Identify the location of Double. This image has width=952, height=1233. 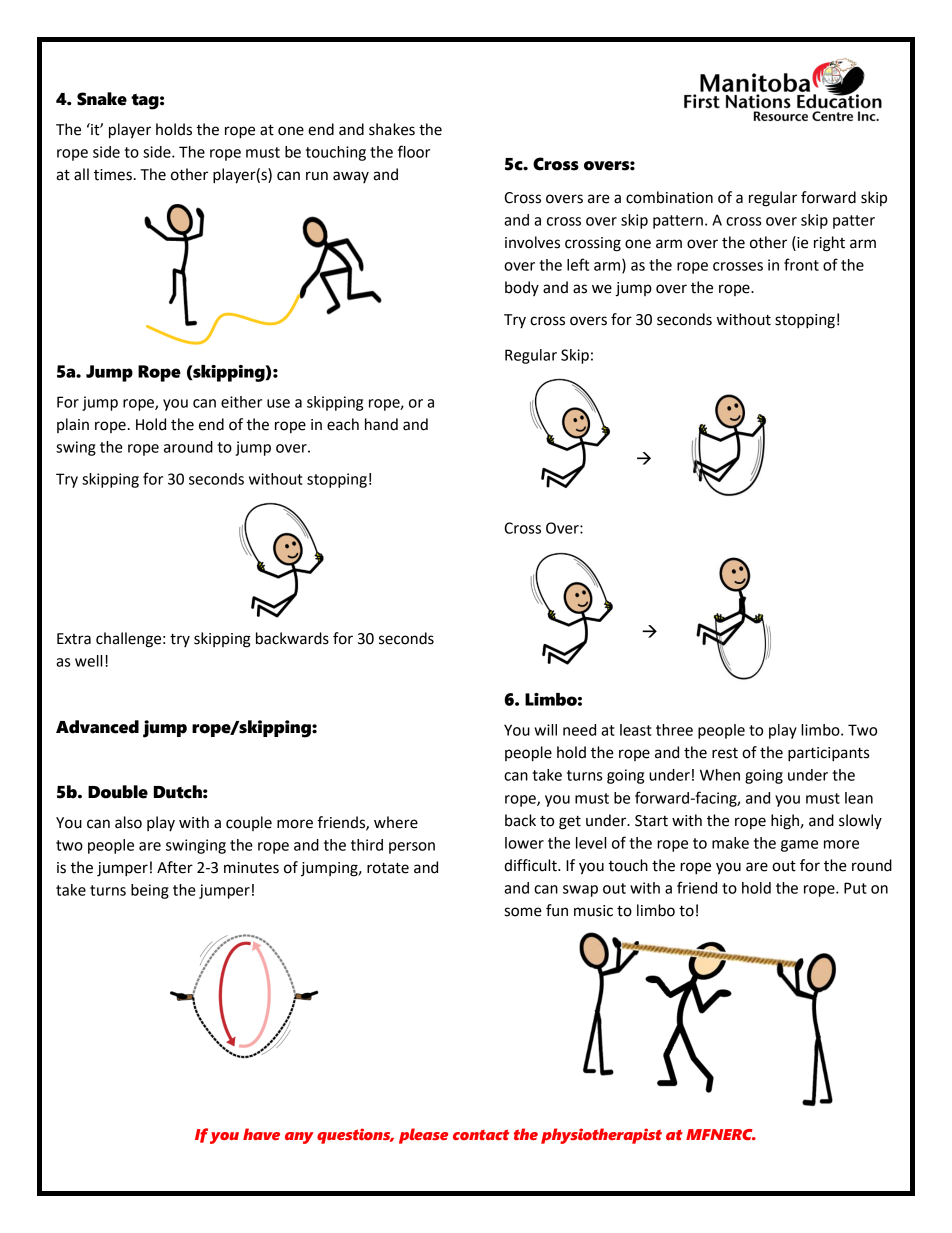
(118, 792).
